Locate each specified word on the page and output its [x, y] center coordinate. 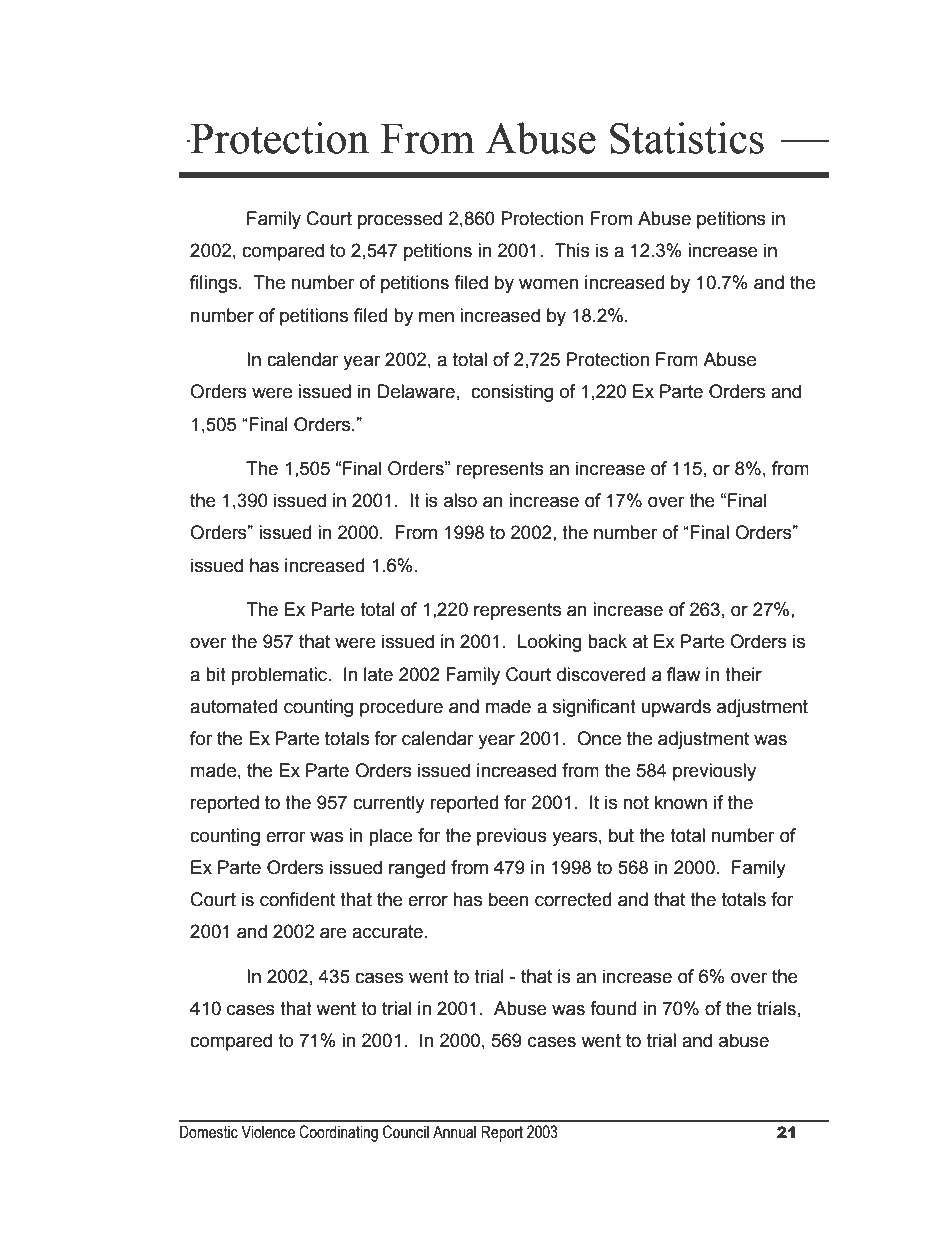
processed [400, 220]
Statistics [687, 138]
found [613, 1008]
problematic [280, 676]
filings [215, 284]
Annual [454, 1132]
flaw [684, 674]
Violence [268, 1132]
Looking [550, 643]
